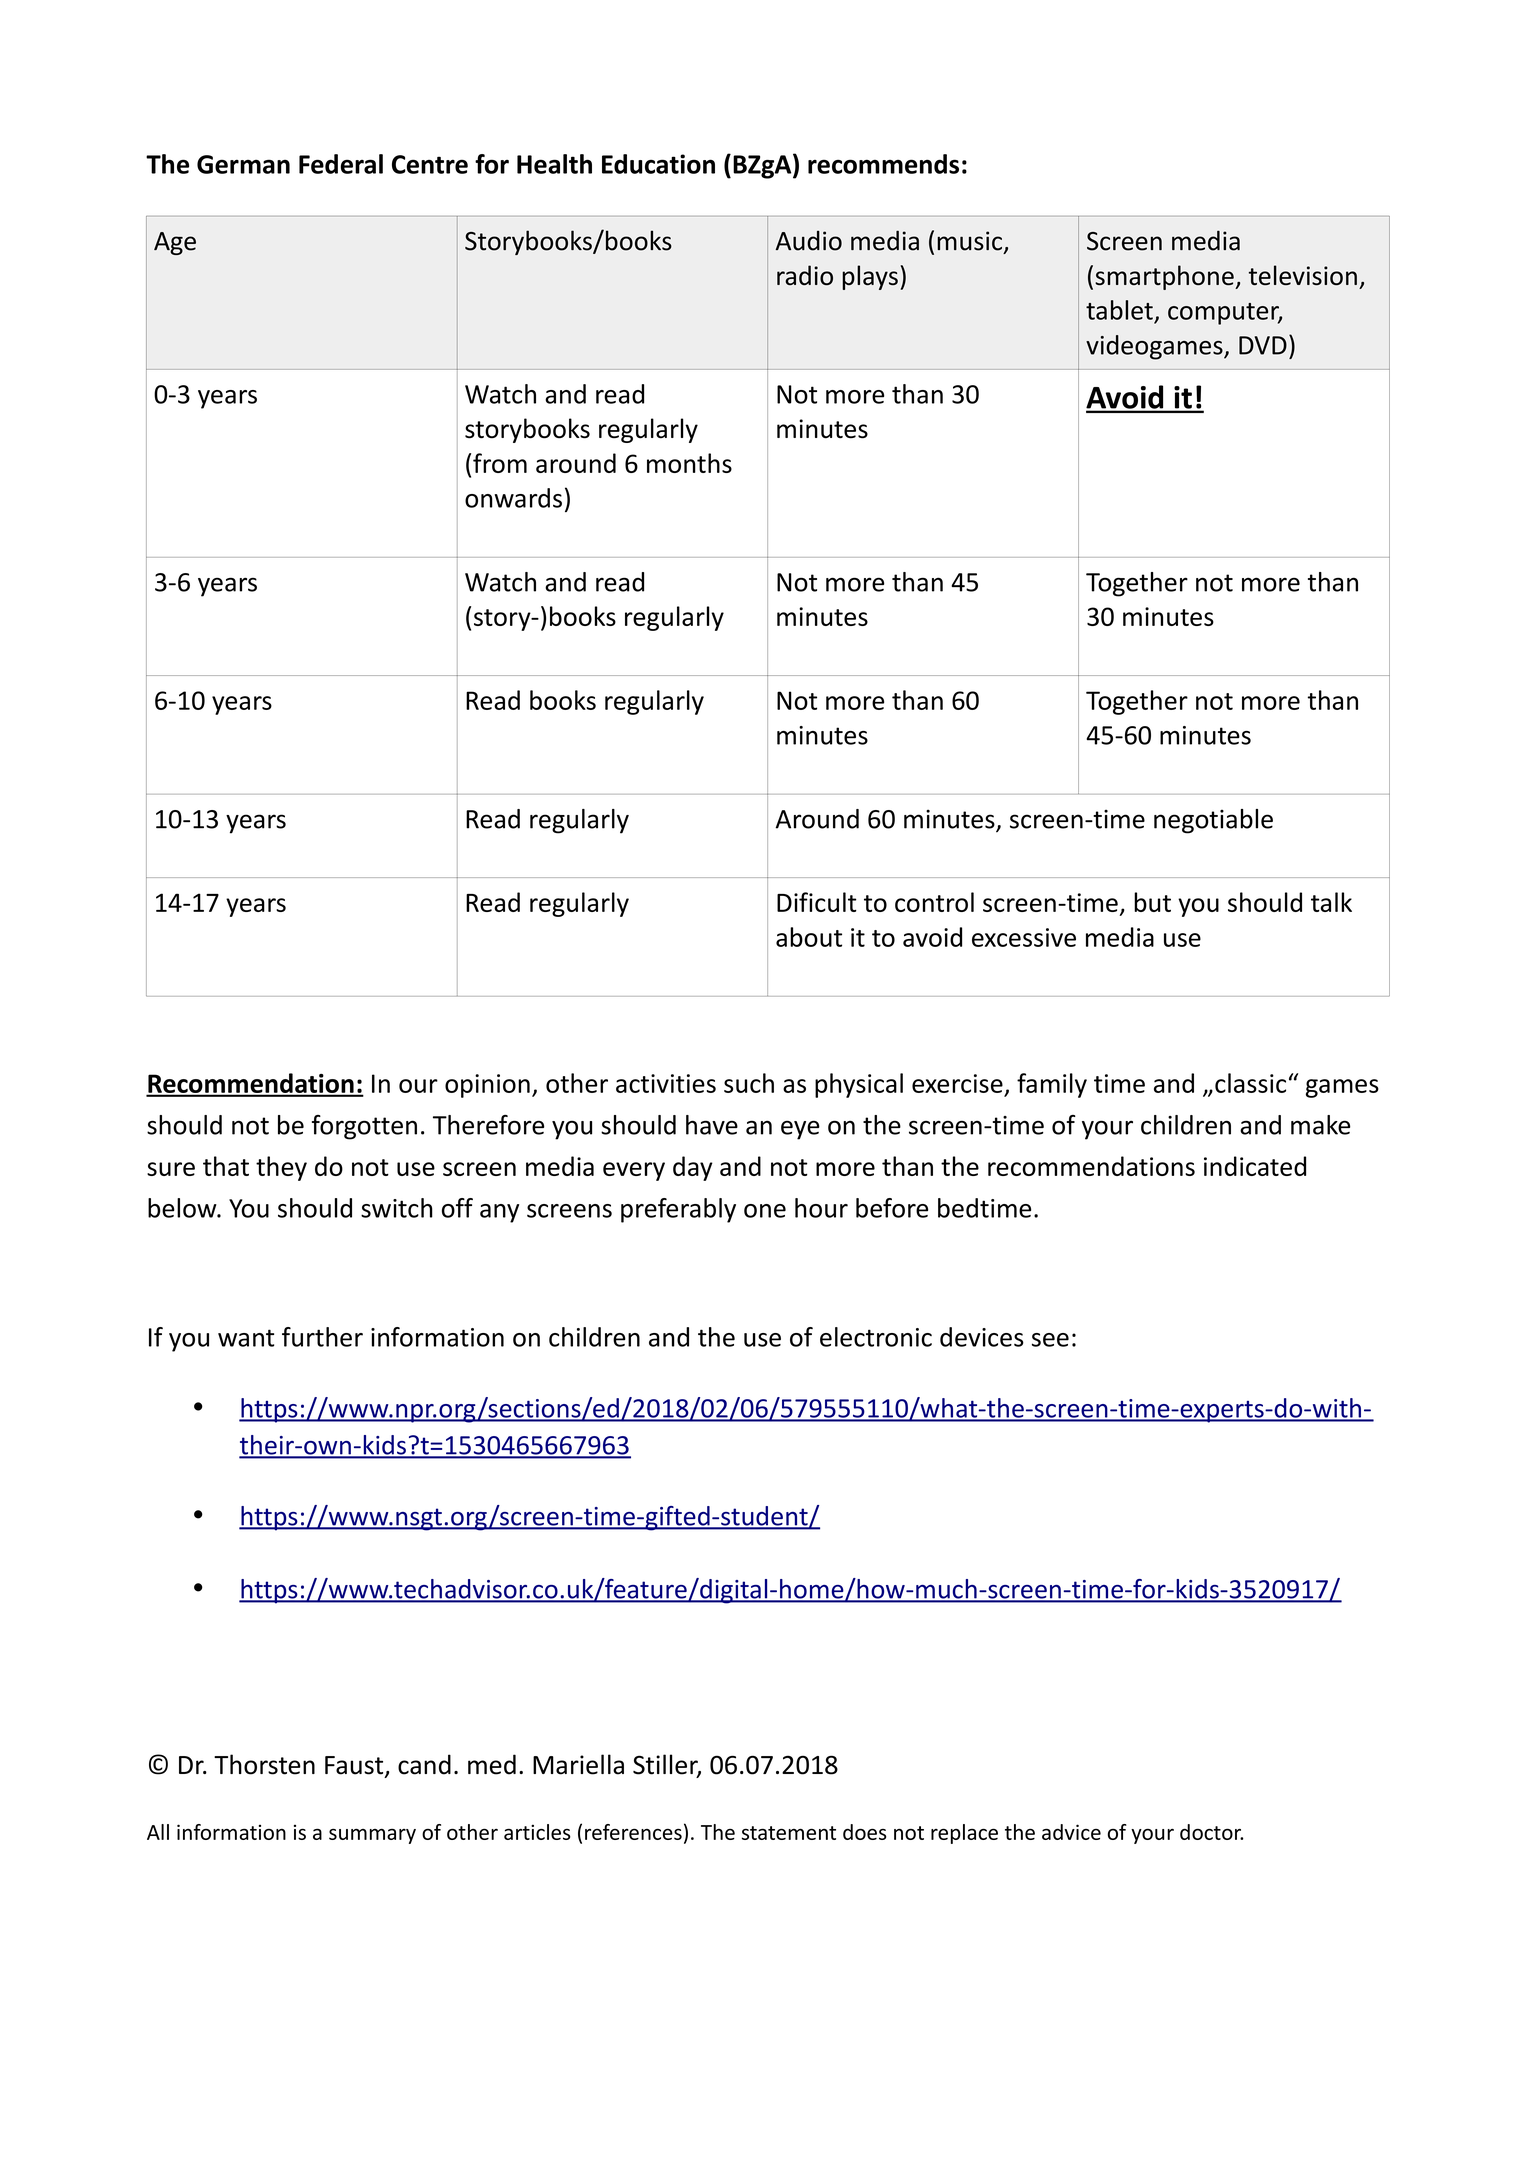 The image size is (1535, 2173). Describe the element at coordinates (264, 1764) in the screenshot. I see `Thorsten` at that location.
